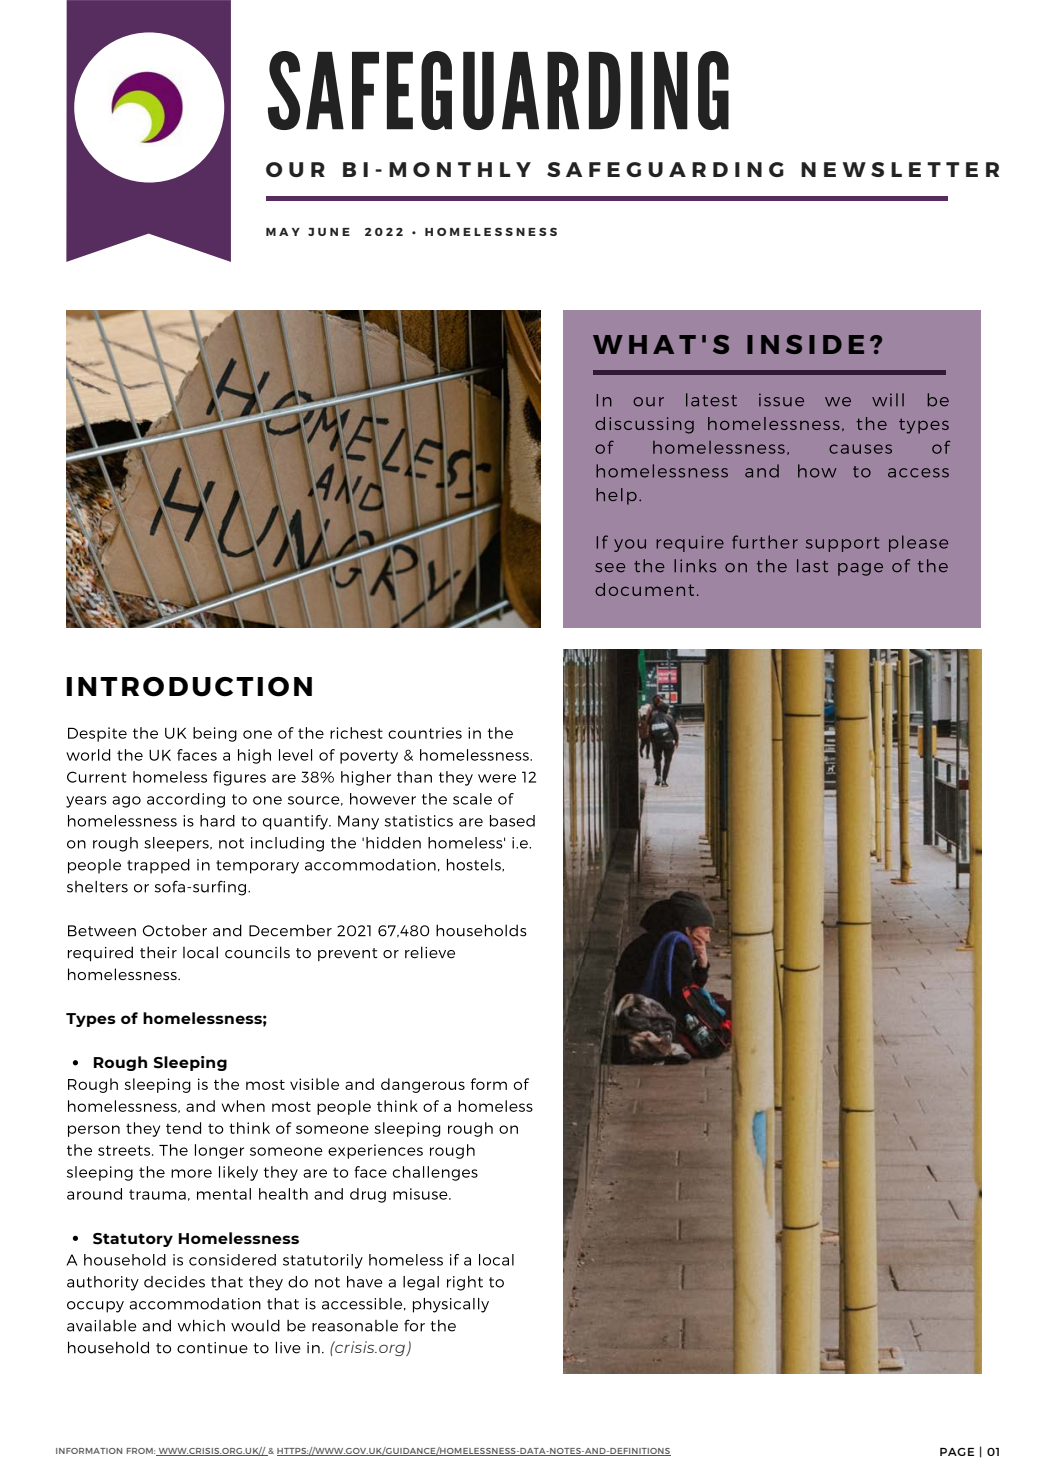 This screenshot has height=1480, width=1045. What do you see at coordinates (616, 496) in the screenshot?
I see `help` at bounding box center [616, 496].
